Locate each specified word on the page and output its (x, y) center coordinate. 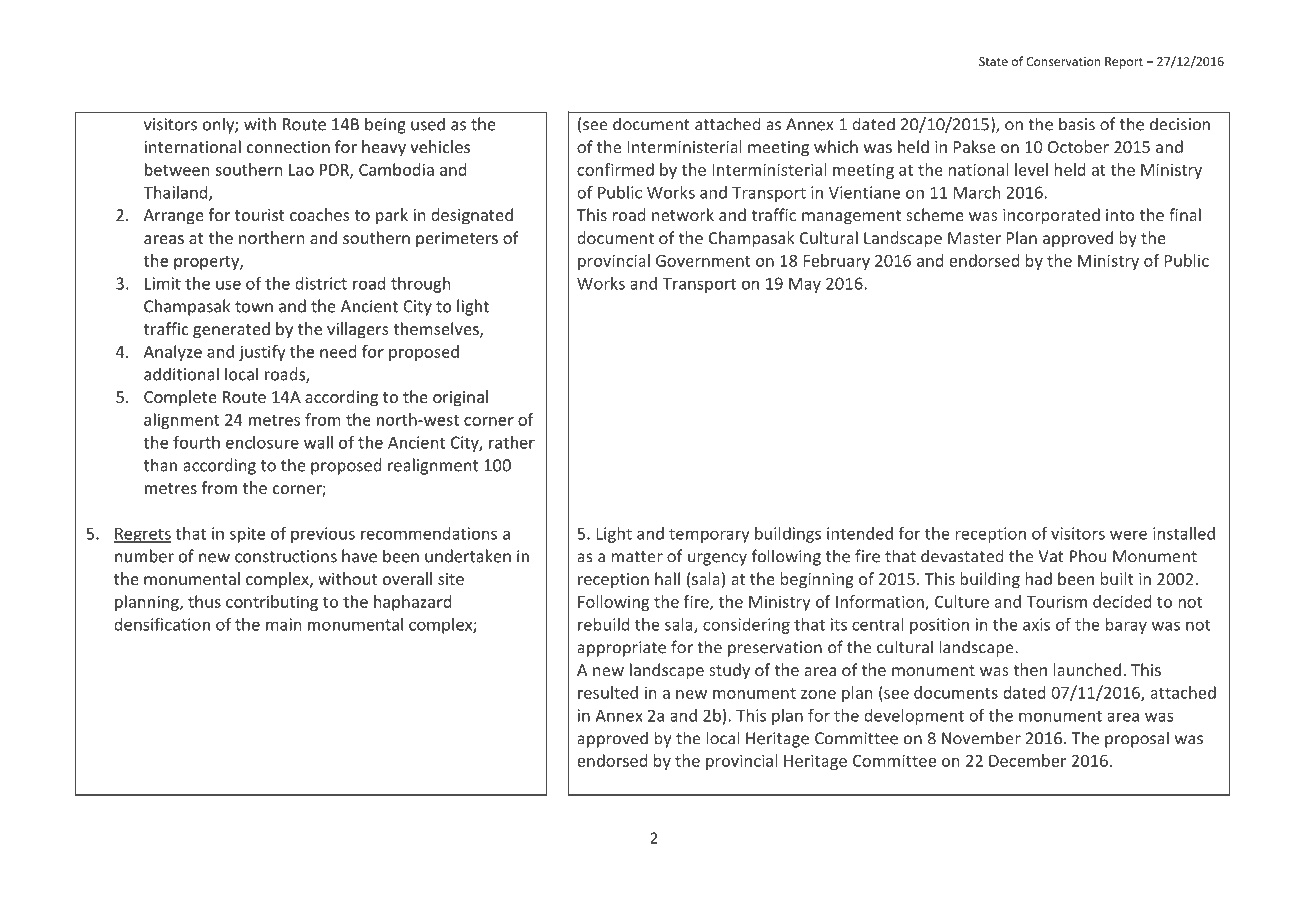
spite (247, 535)
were (1128, 535)
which (836, 146)
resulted (608, 692)
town (254, 307)
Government (703, 261)
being (385, 125)
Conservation (1063, 61)
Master (974, 238)
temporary (709, 535)
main (284, 624)
